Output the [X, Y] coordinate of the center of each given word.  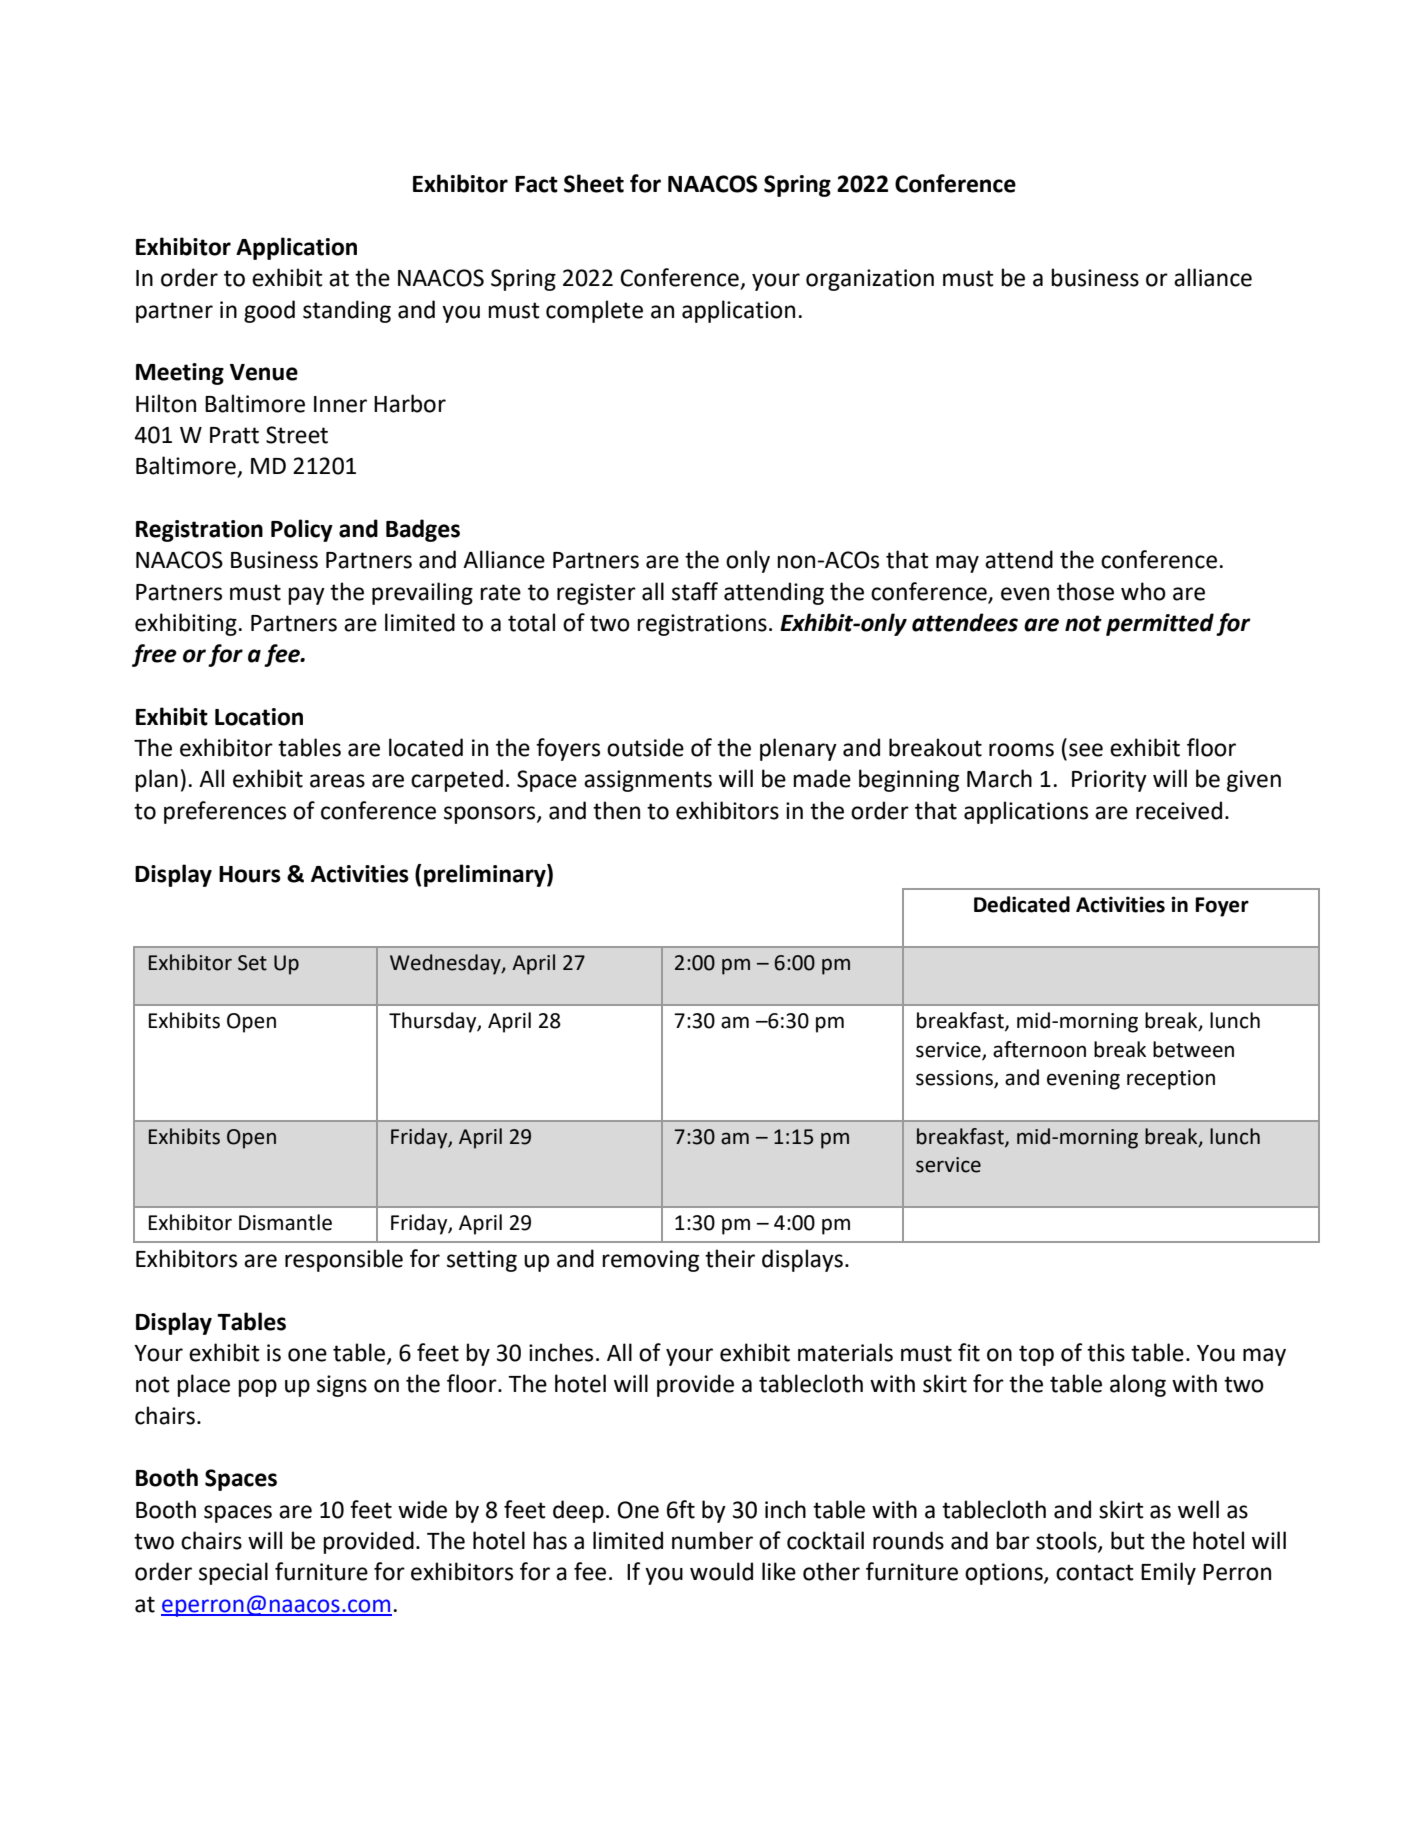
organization [870, 280]
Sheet [594, 183]
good [269, 311]
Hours [250, 874]
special [233, 1573]
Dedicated [1022, 904]
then [616, 810]
